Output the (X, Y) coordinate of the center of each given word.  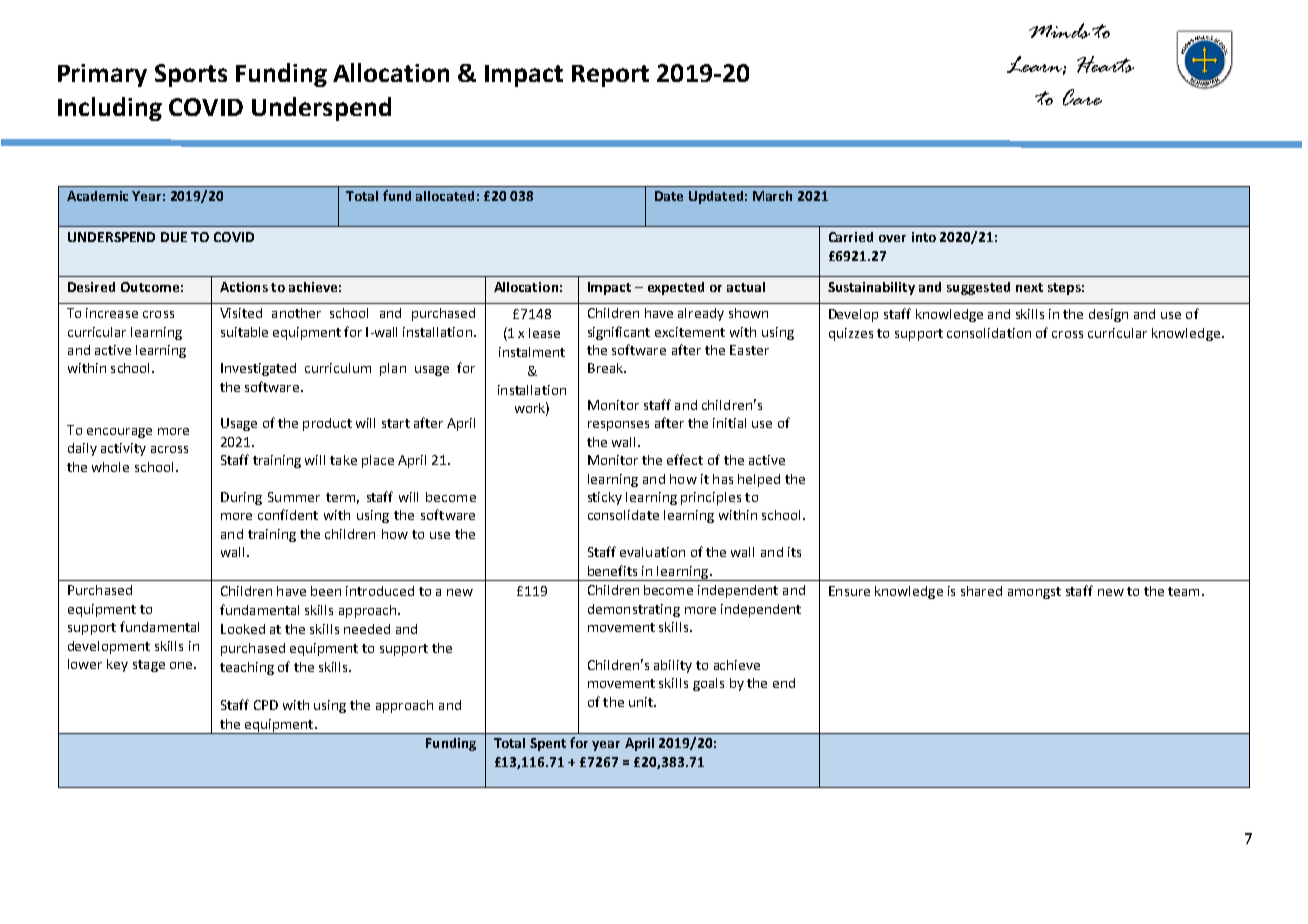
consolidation (989, 333)
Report (610, 76)
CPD (266, 705)
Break (606, 368)
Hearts (1105, 64)
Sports (191, 75)
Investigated (258, 369)
